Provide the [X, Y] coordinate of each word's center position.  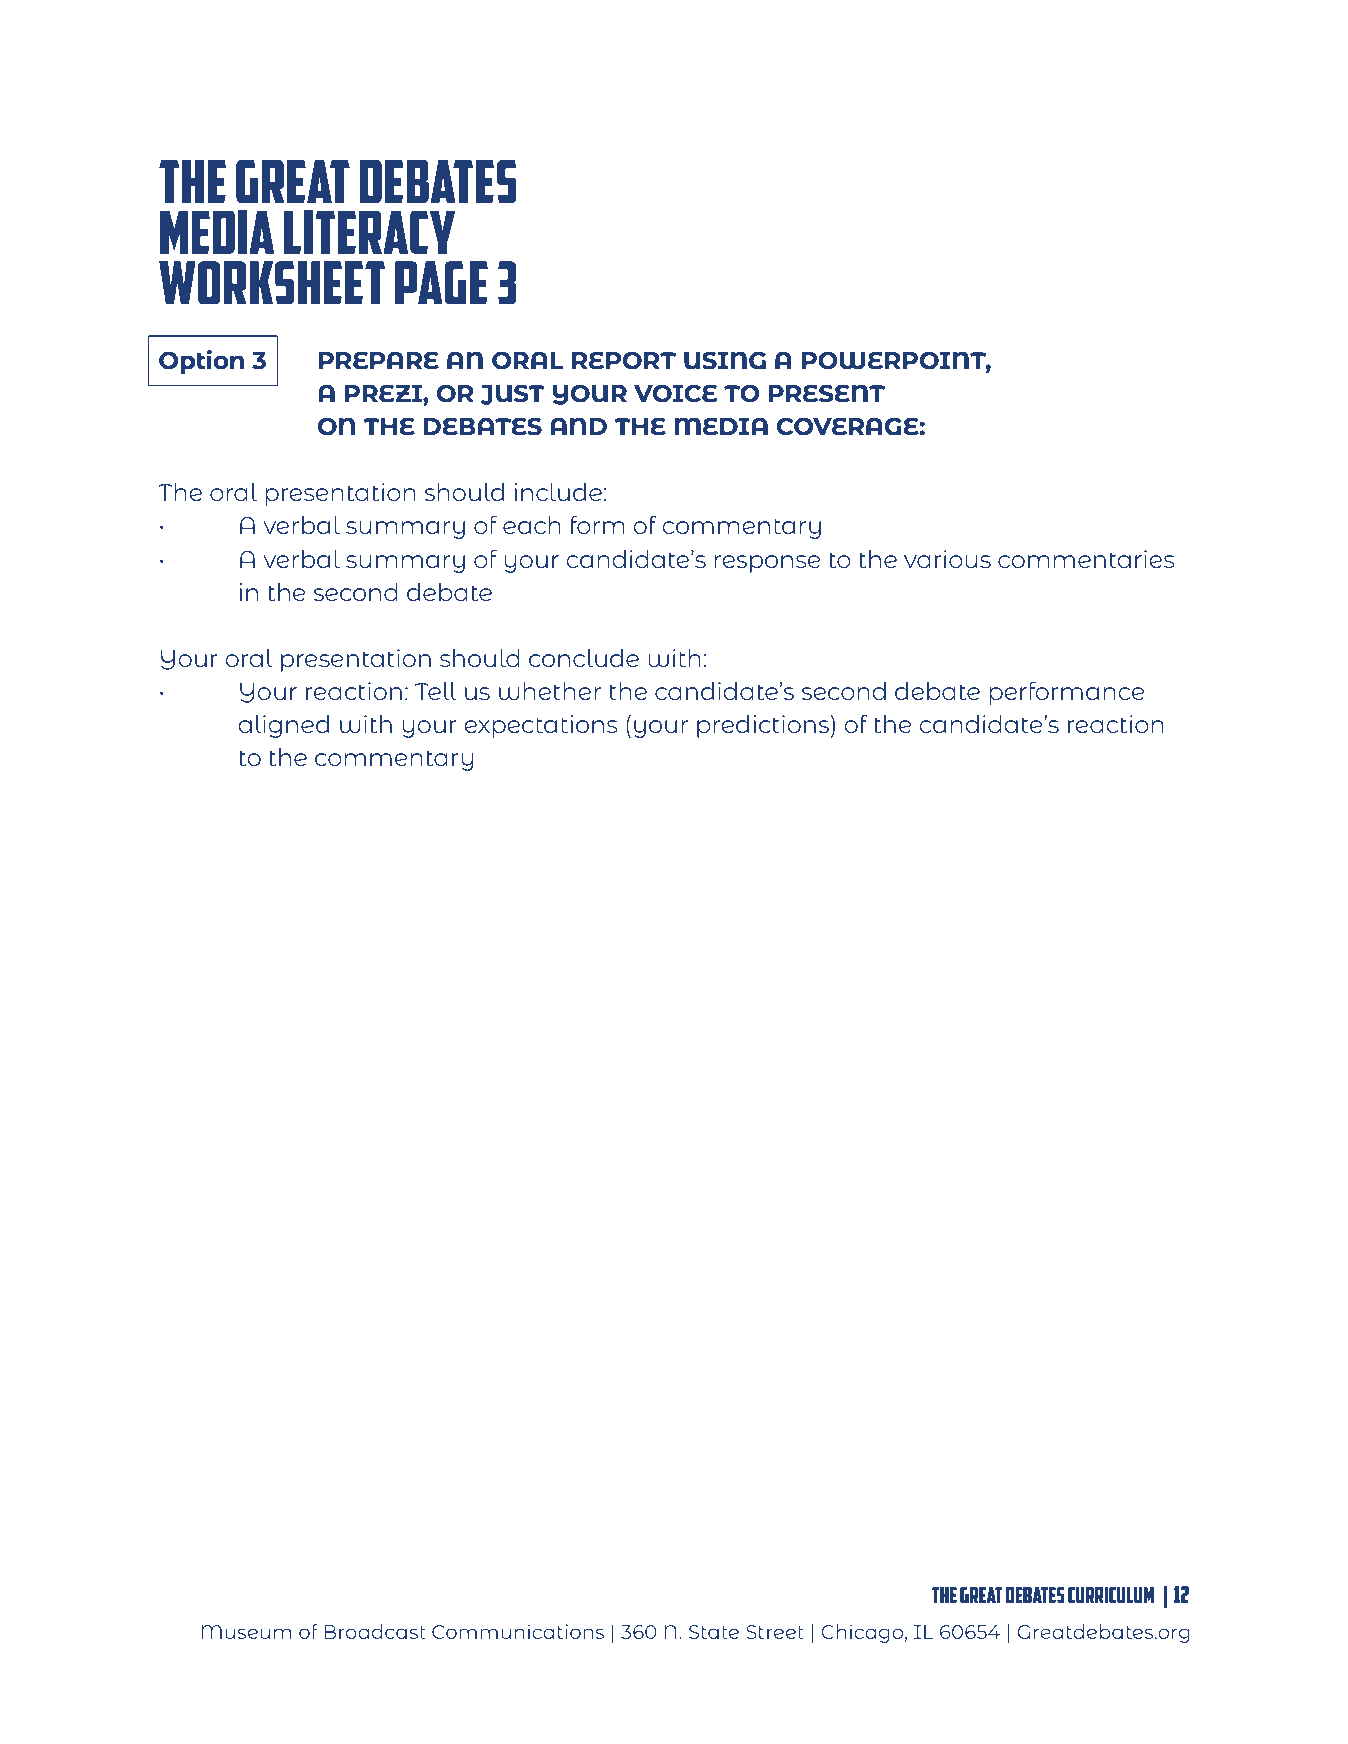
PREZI [384, 393]
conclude [584, 658]
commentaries [1086, 559]
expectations [540, 726]
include [558, 492]
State [714, 1632]
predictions [763, 726]
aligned [283, 726]
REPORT [624, 360]
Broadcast [375, 1631]
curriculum [1111, 1595]
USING [725, 360]
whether [550, 691]
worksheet [272, 283]
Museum [246, 1632]
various [947, 559]
